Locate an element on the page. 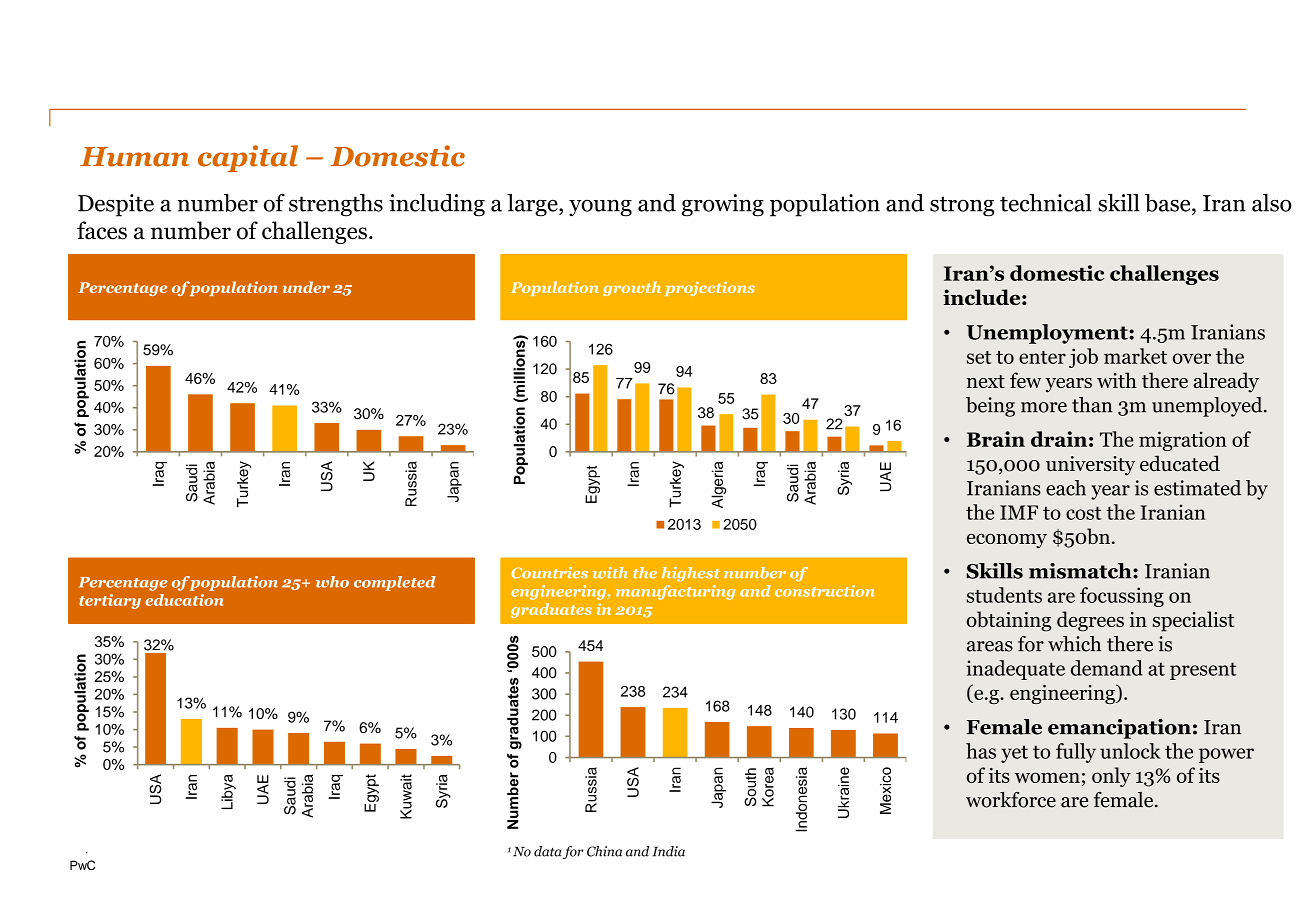 The image size is (1316, 911). base is located at coordinates (1169, 203).
